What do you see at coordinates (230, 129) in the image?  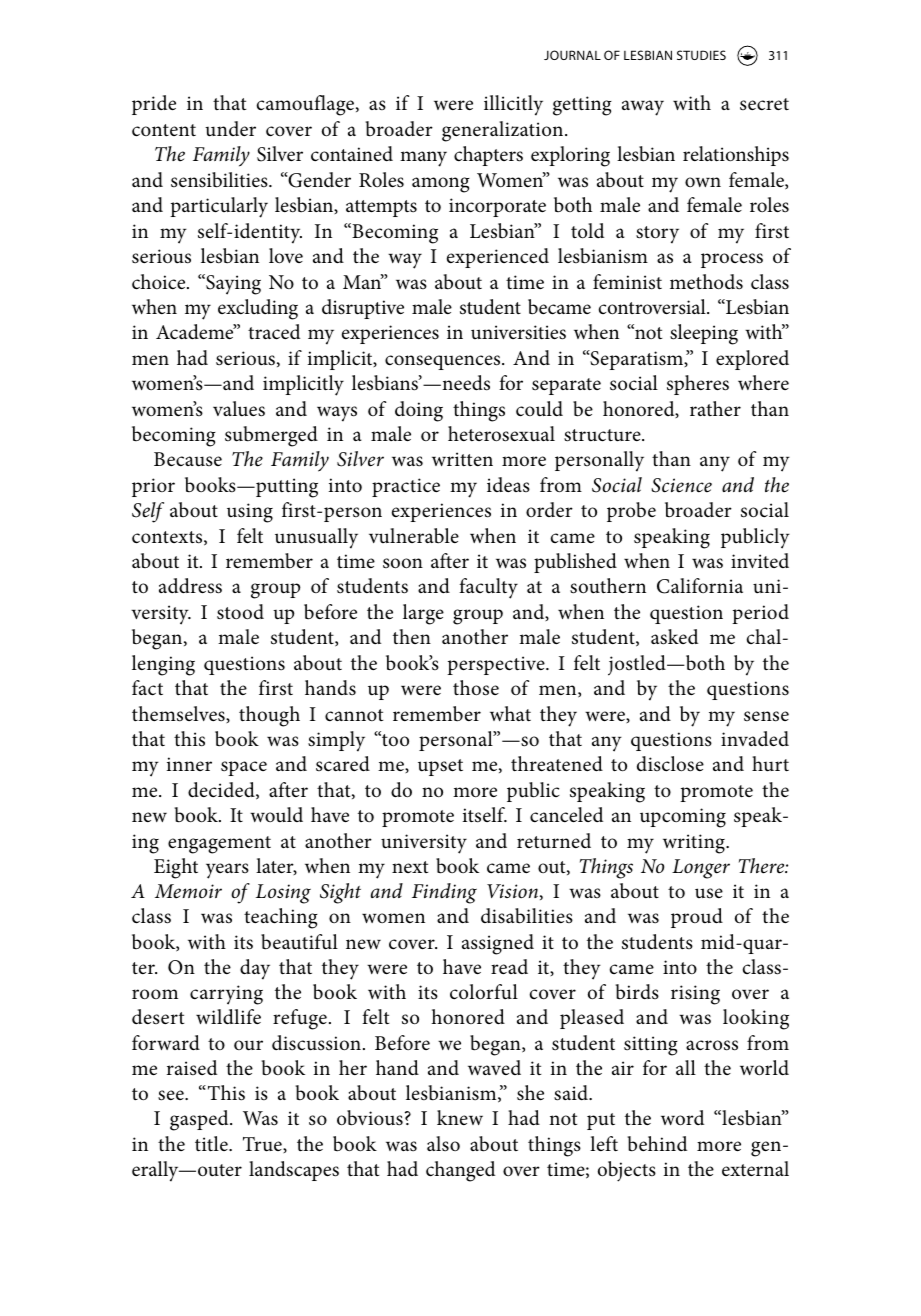 I see `under` at bounding box center [230, 129].
